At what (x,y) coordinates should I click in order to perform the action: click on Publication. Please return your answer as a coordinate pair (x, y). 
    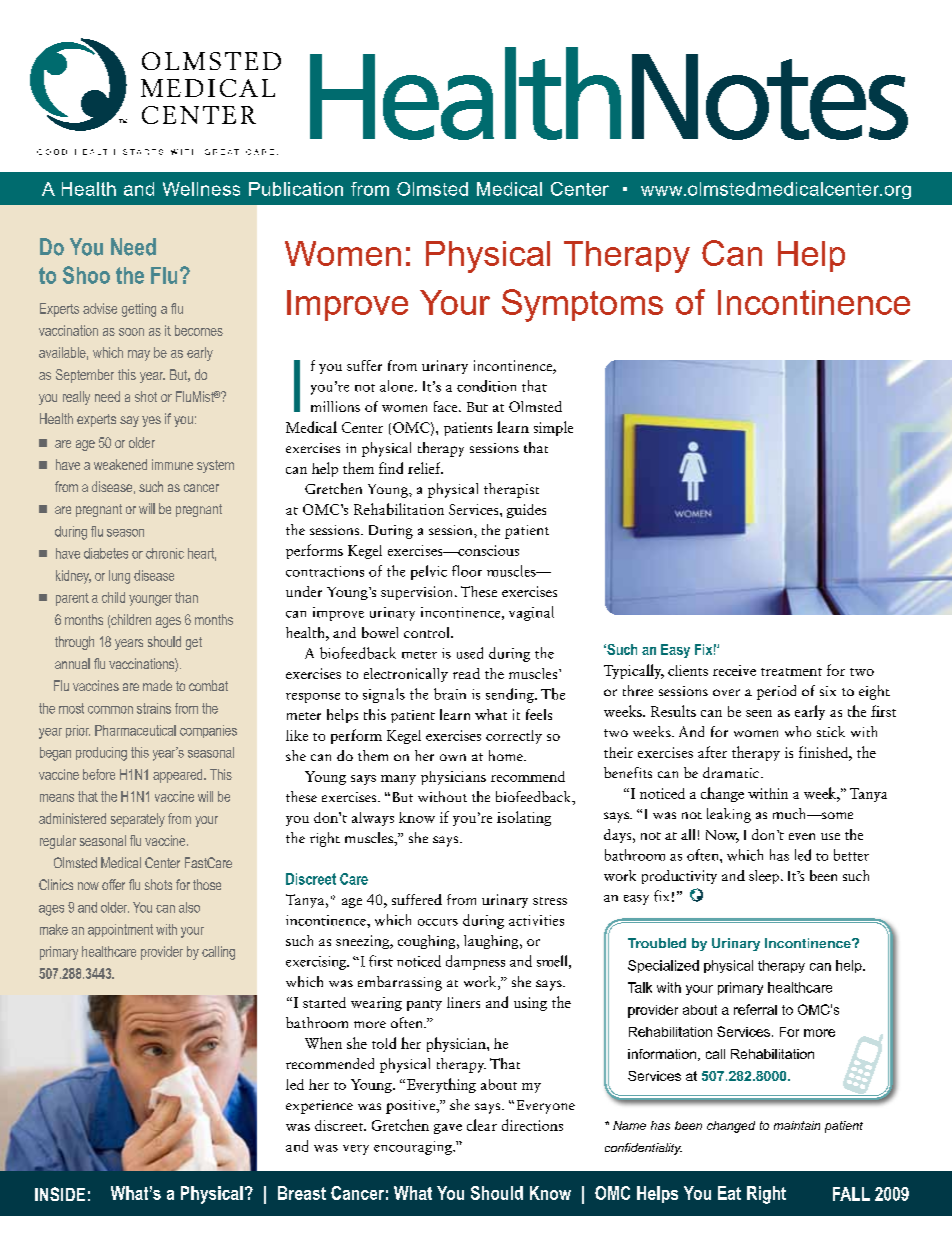
    Looking at the image, I should click on (296, 189).
